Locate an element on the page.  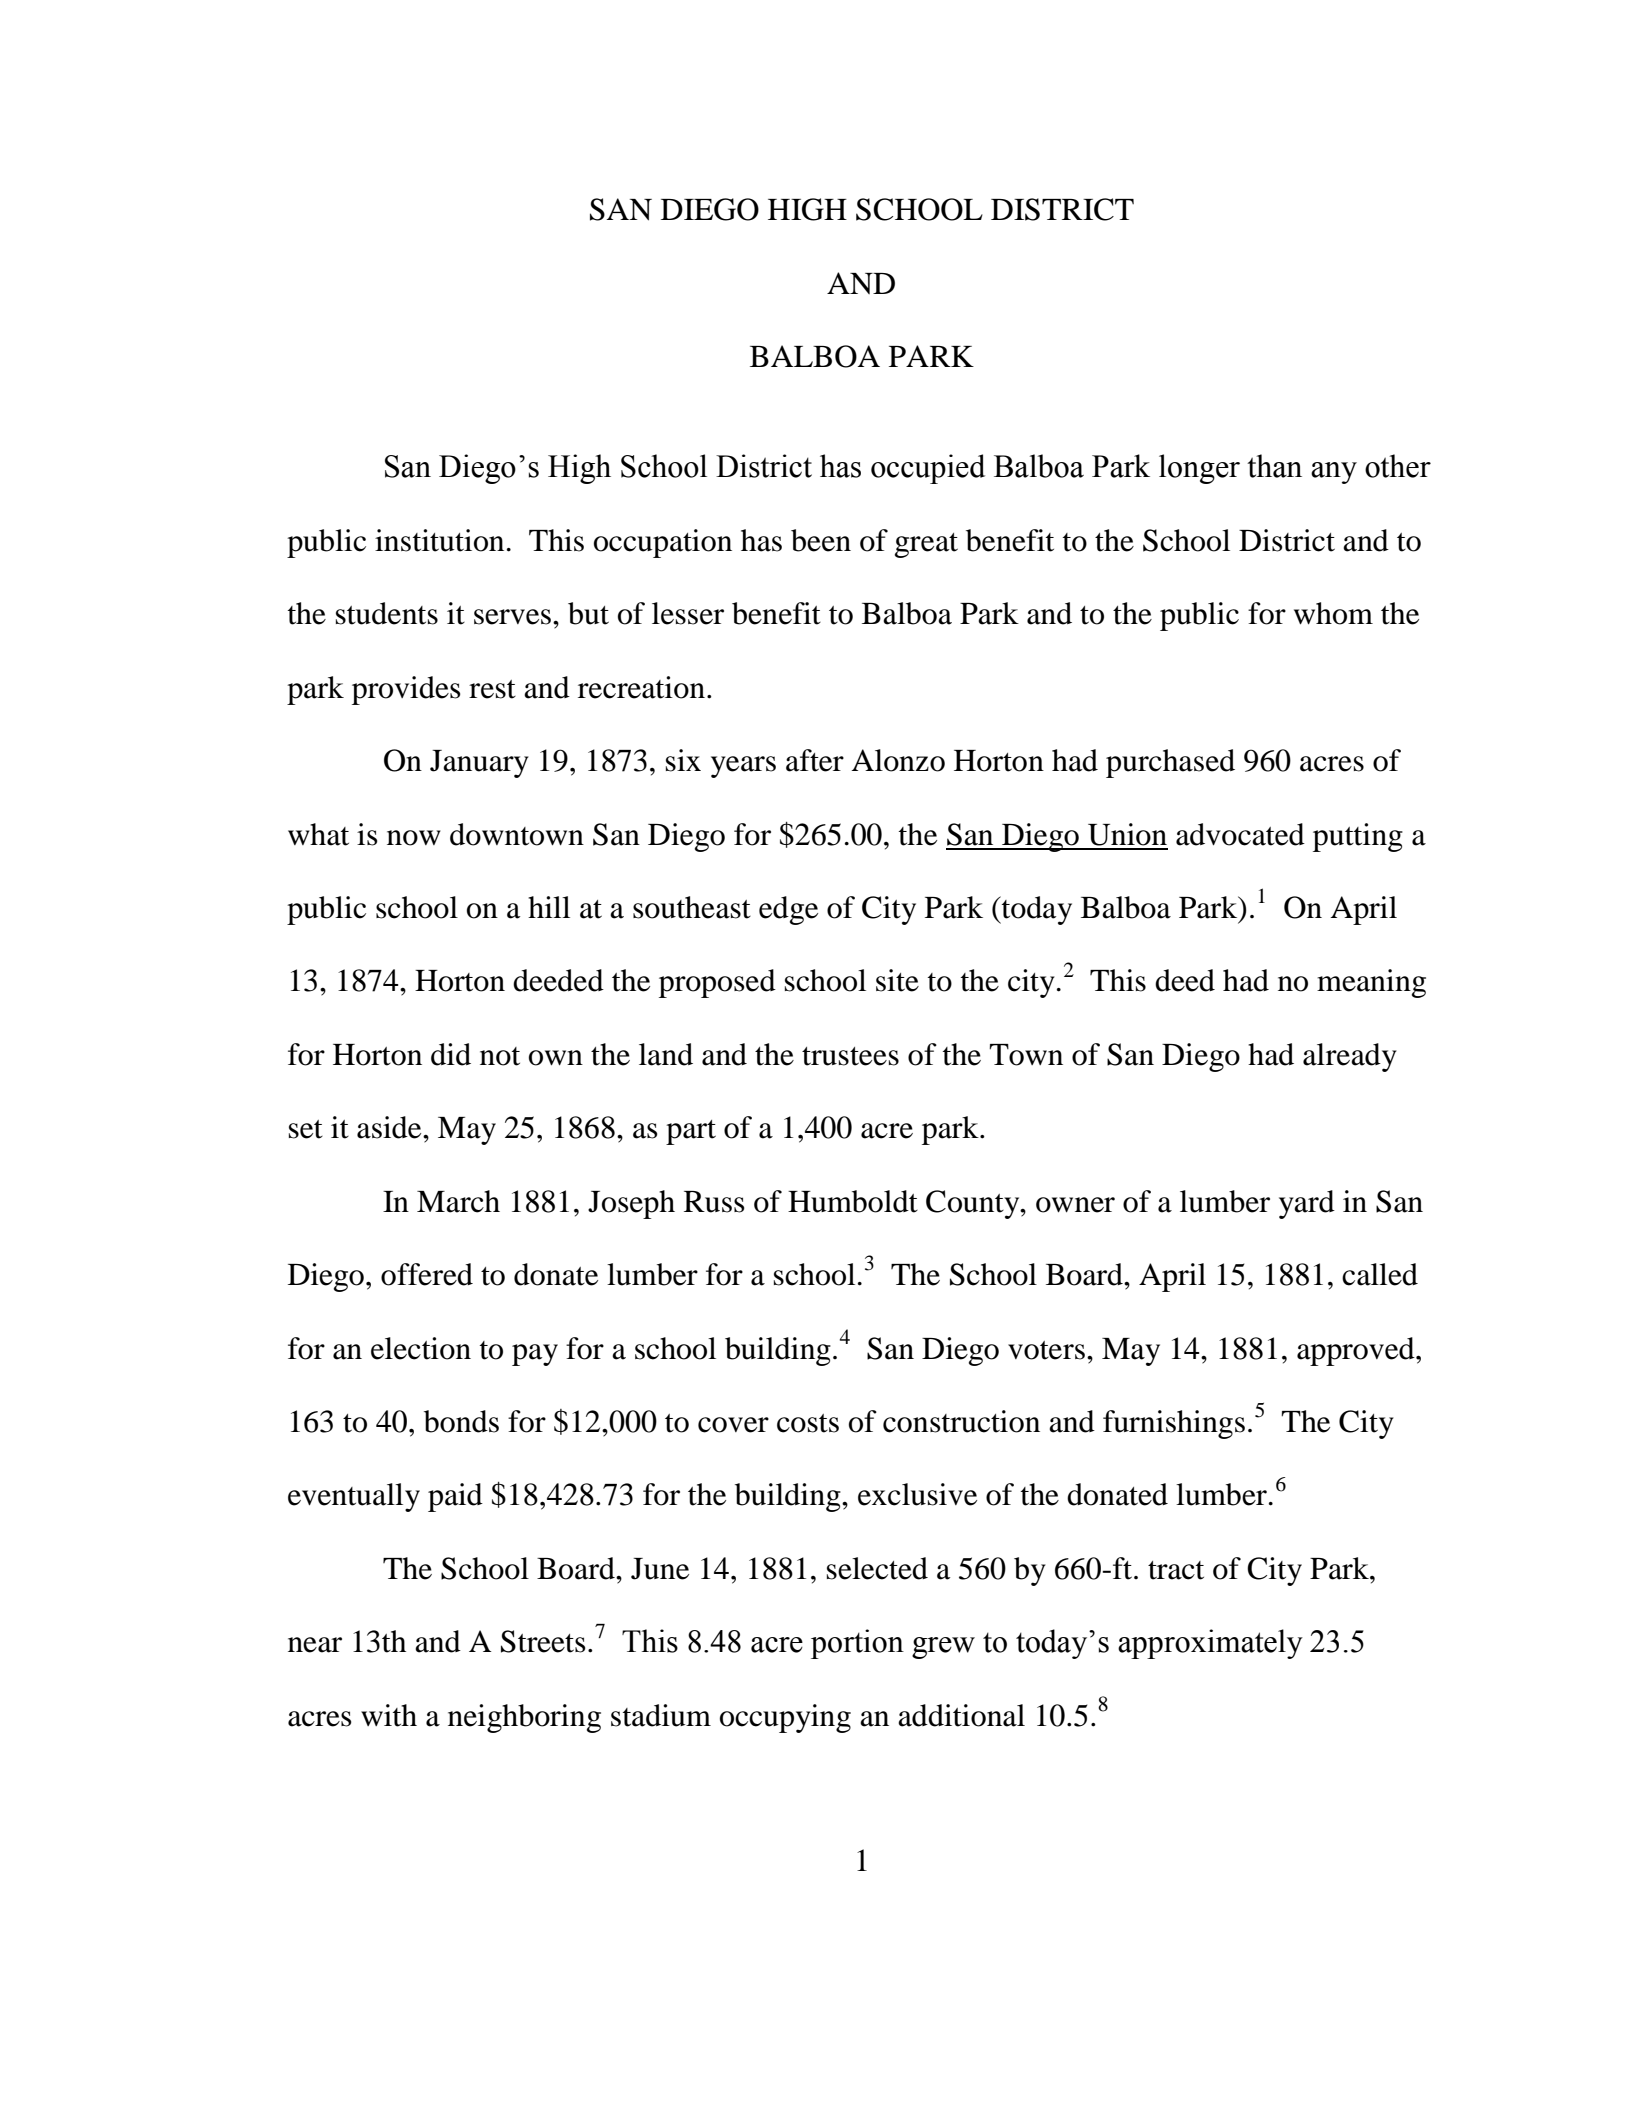
been is located at coordinates (821, 540).
